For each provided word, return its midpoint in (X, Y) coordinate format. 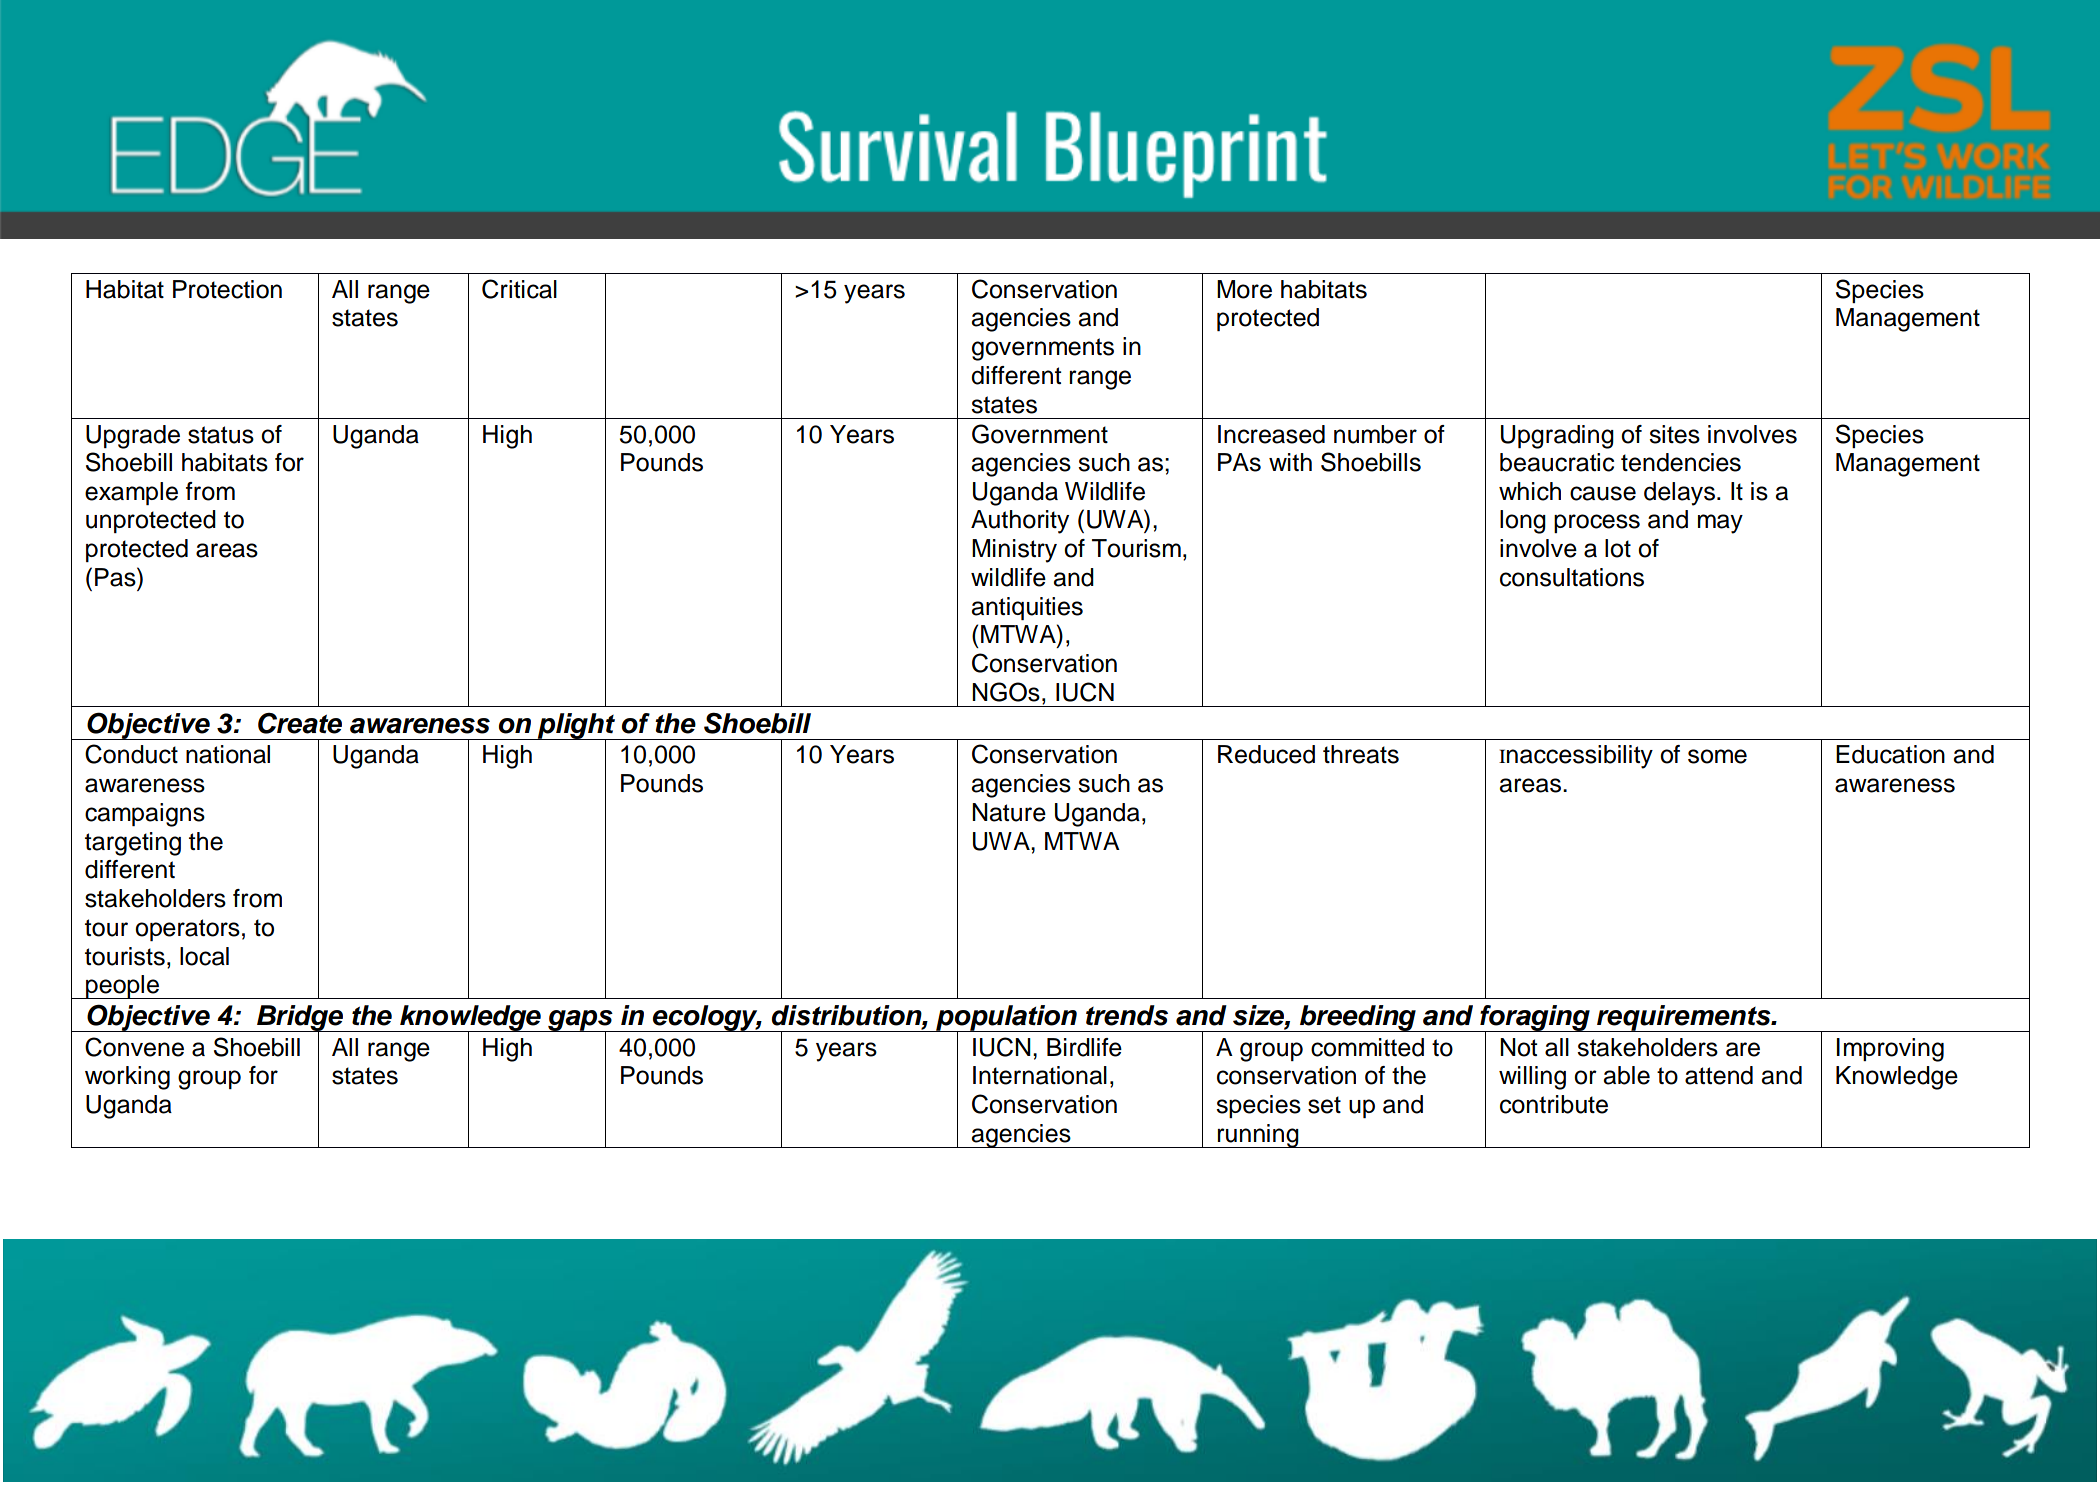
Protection (227, 289)
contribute (1554, 1104)
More (1244, 289)
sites (1674, 434)
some (1717, 756)
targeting (133, 844)
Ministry (1014, 551)
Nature (1009, 812)
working (127, 1078)
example (131, 493)
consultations (1572, 577)
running (1258, 1136)
